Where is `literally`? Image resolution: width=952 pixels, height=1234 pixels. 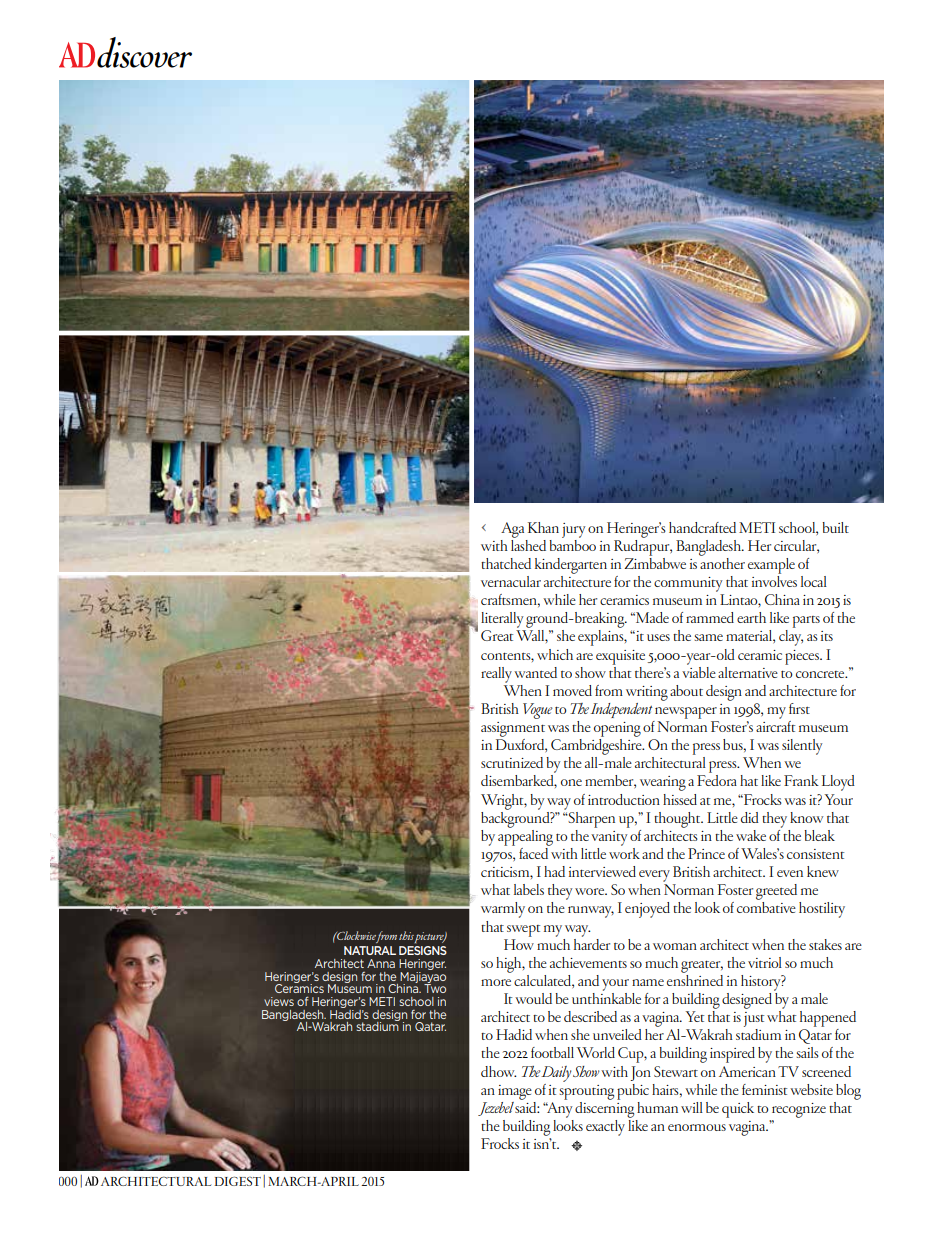
literally is located at coordinates (502, 620).
